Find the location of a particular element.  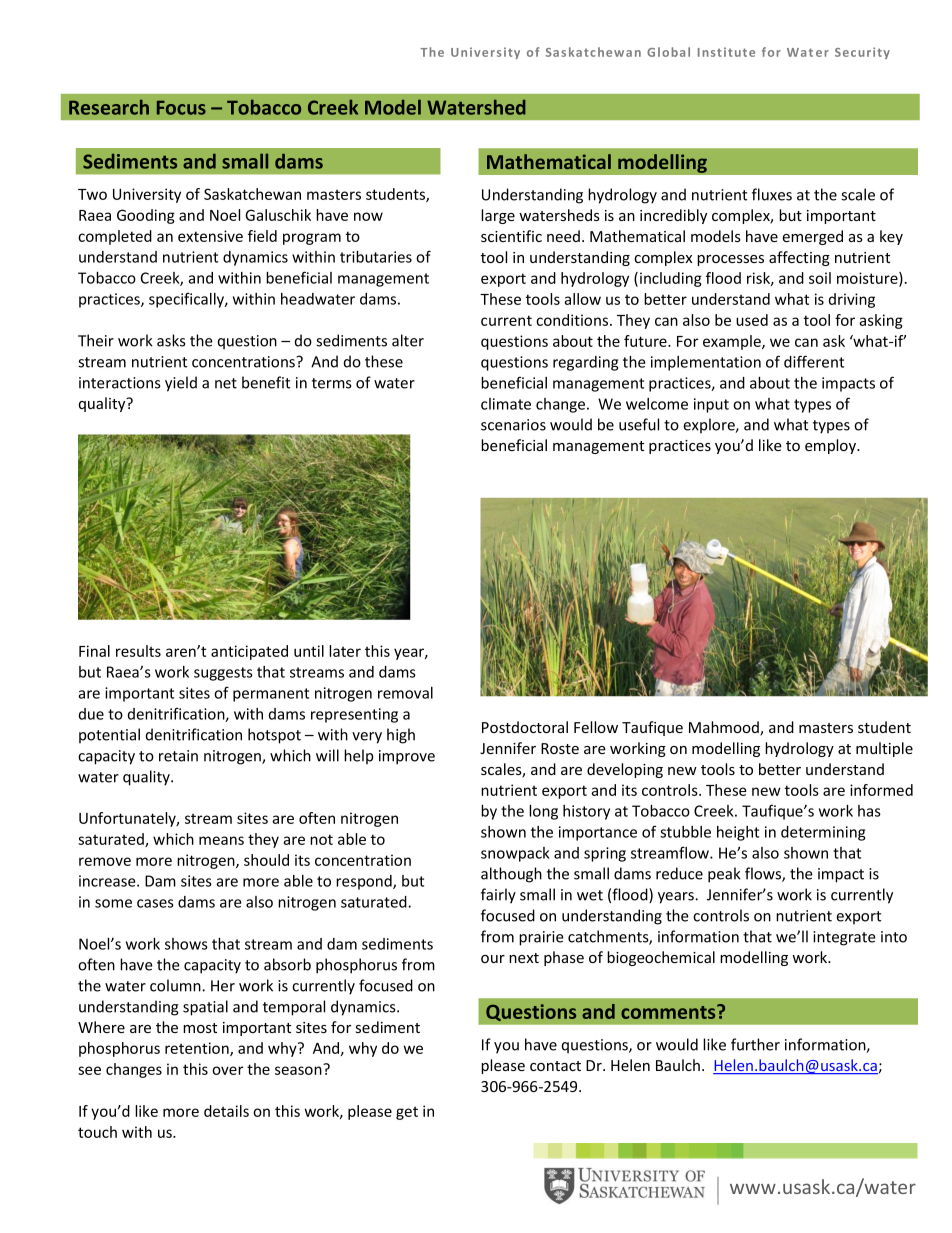

Security is located at coordinates (862, 53).
